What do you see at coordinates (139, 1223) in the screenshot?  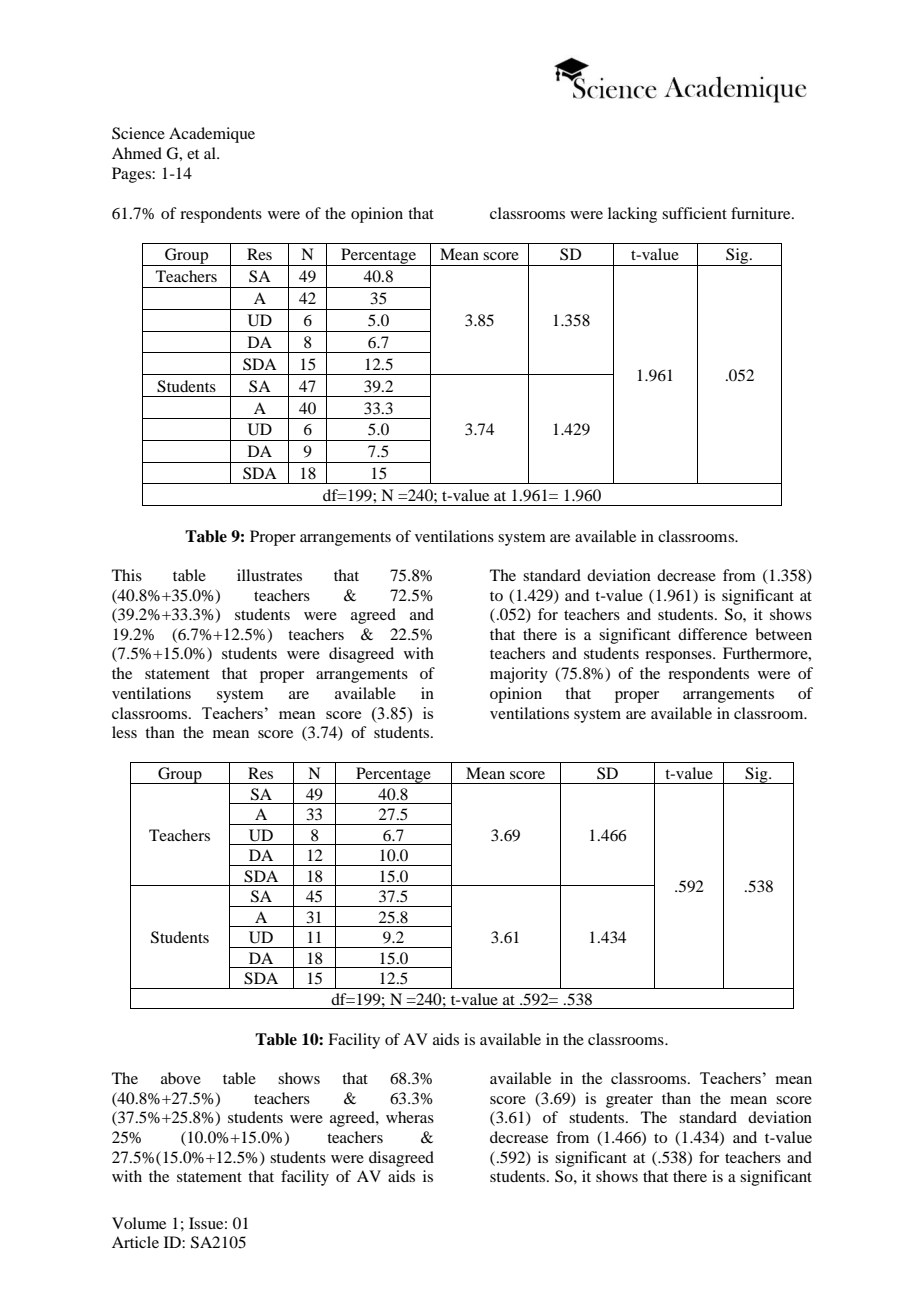 I see `Volume` at bounding box center [139, 1223].
